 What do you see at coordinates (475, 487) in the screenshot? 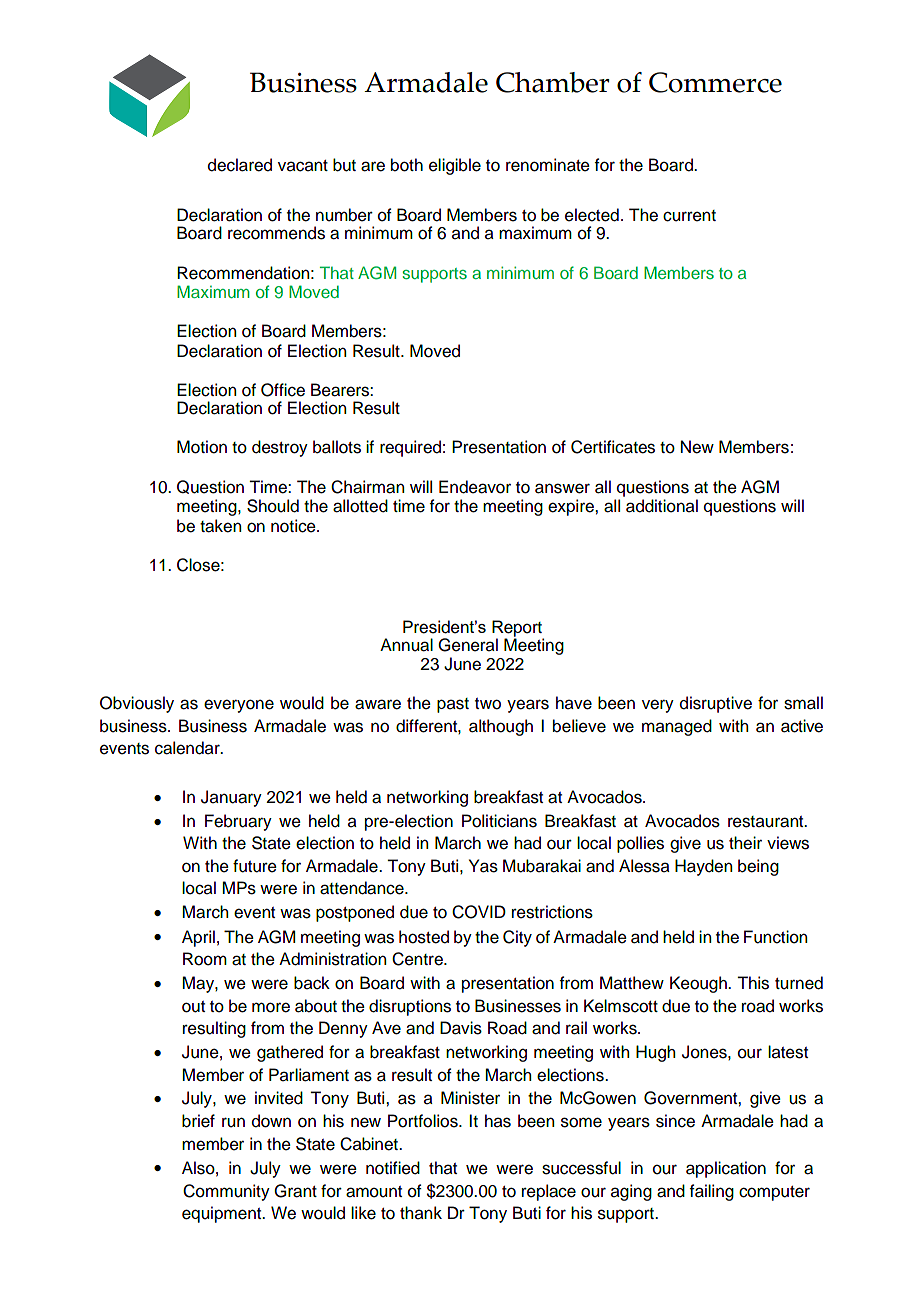
I see `Endeavor` at bounding box center [475, 487].
